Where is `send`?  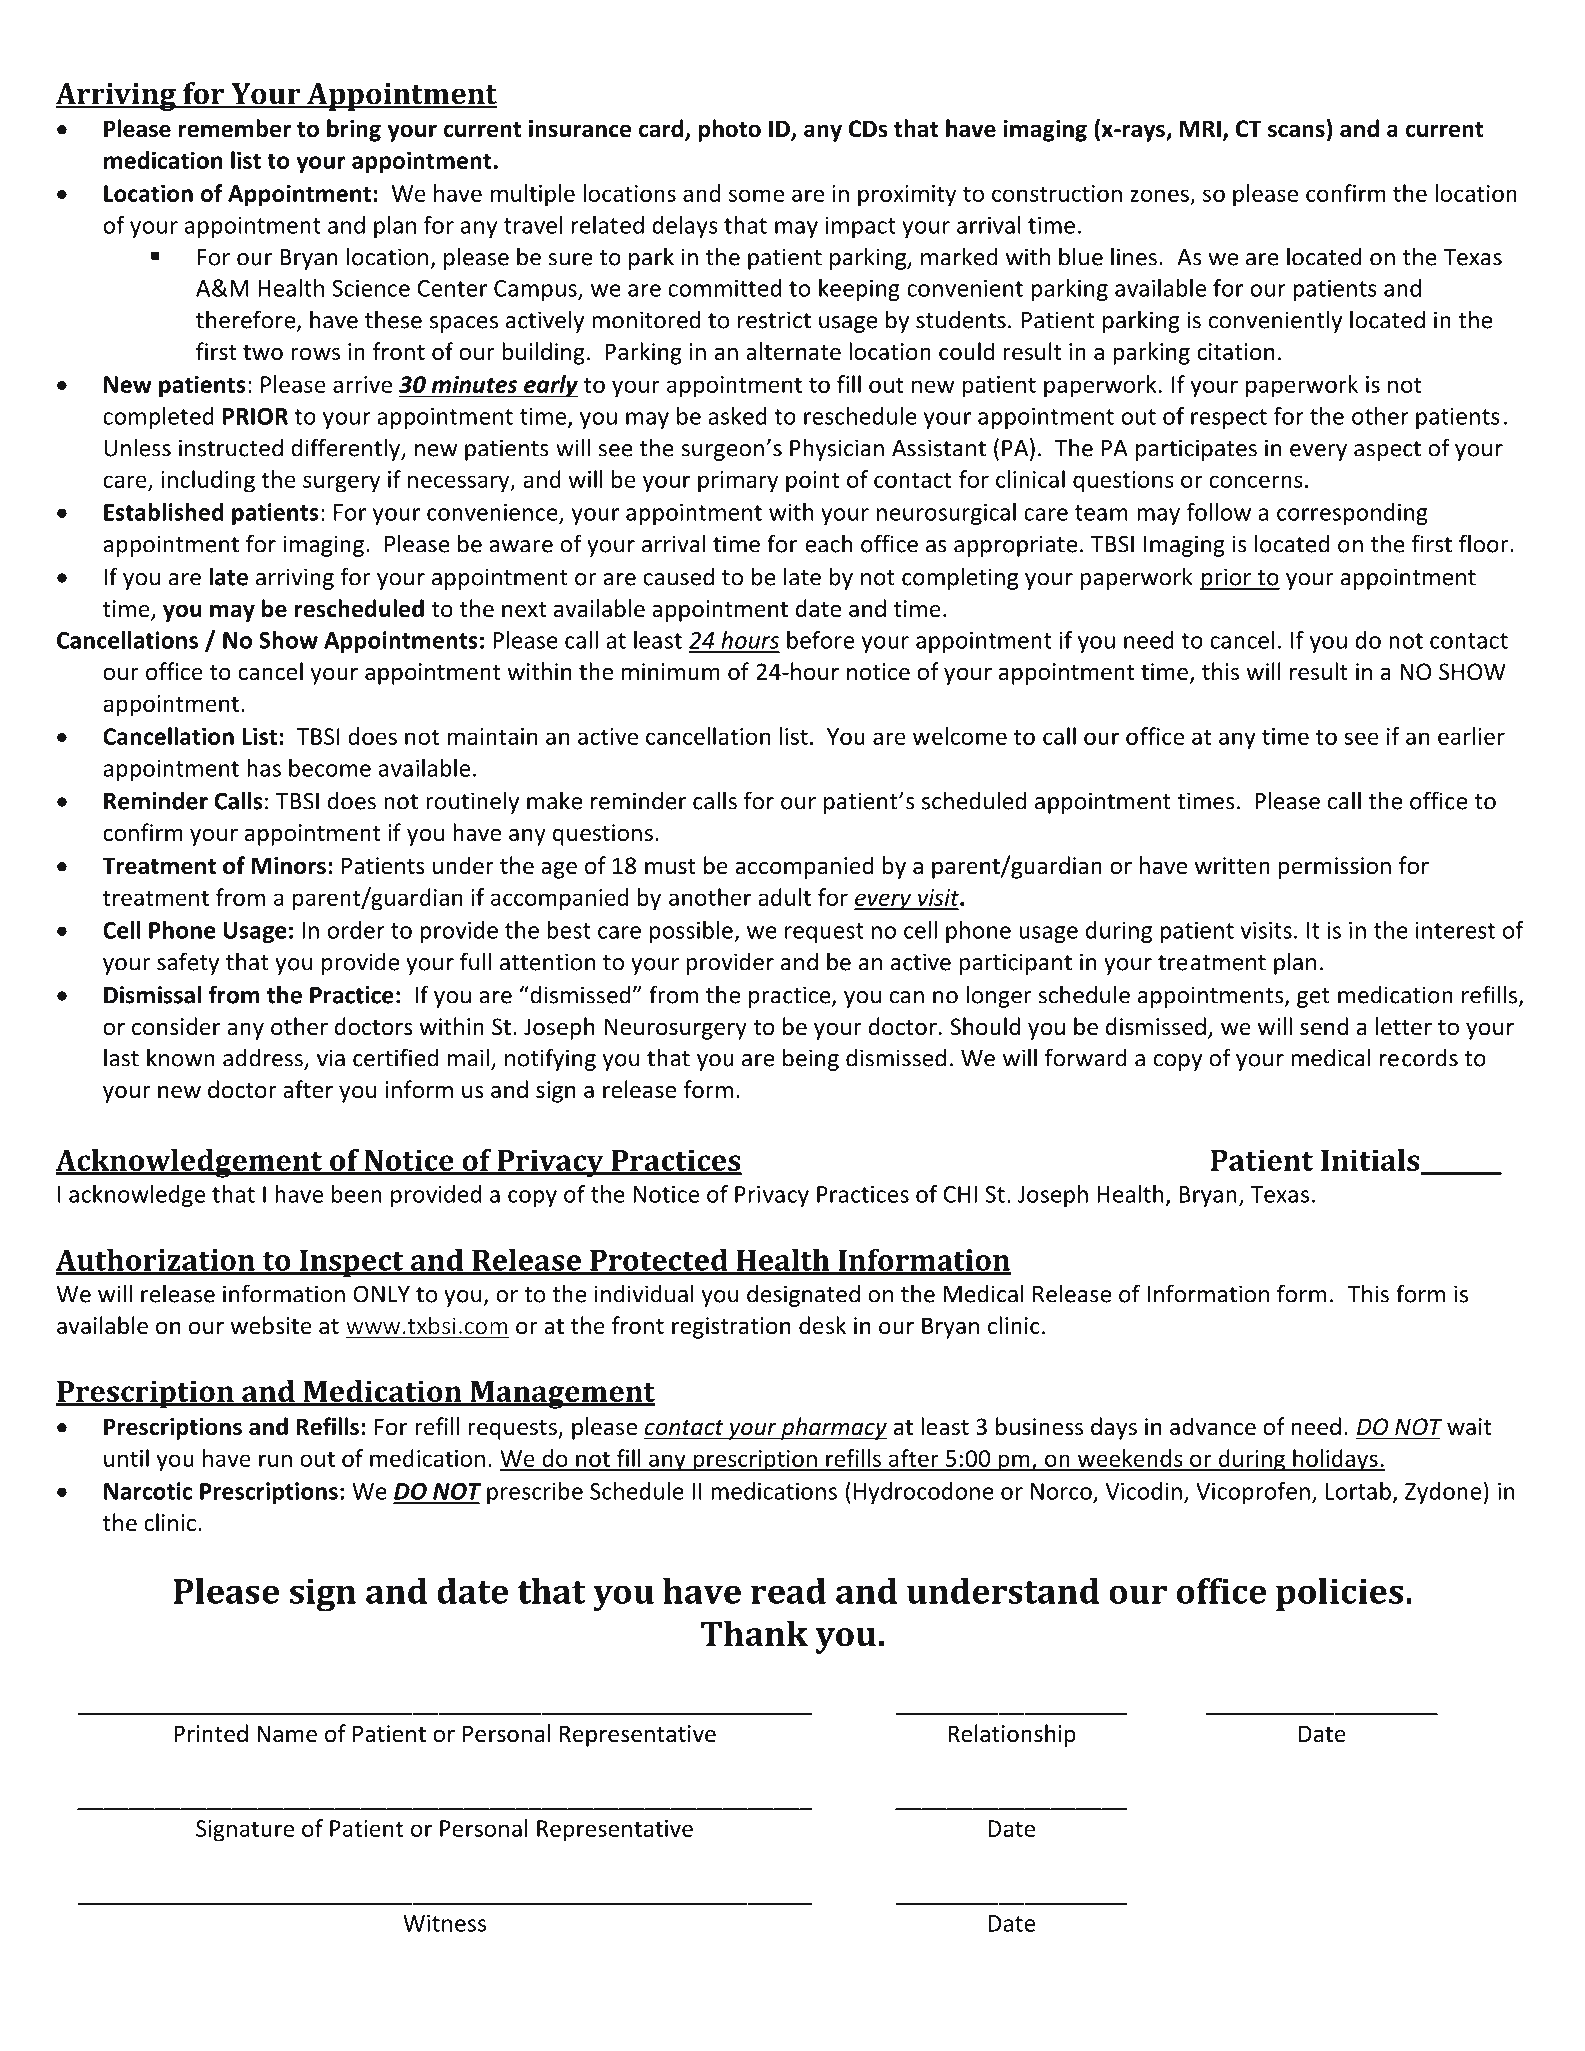 send is located at coordinates (1324, 1026).
